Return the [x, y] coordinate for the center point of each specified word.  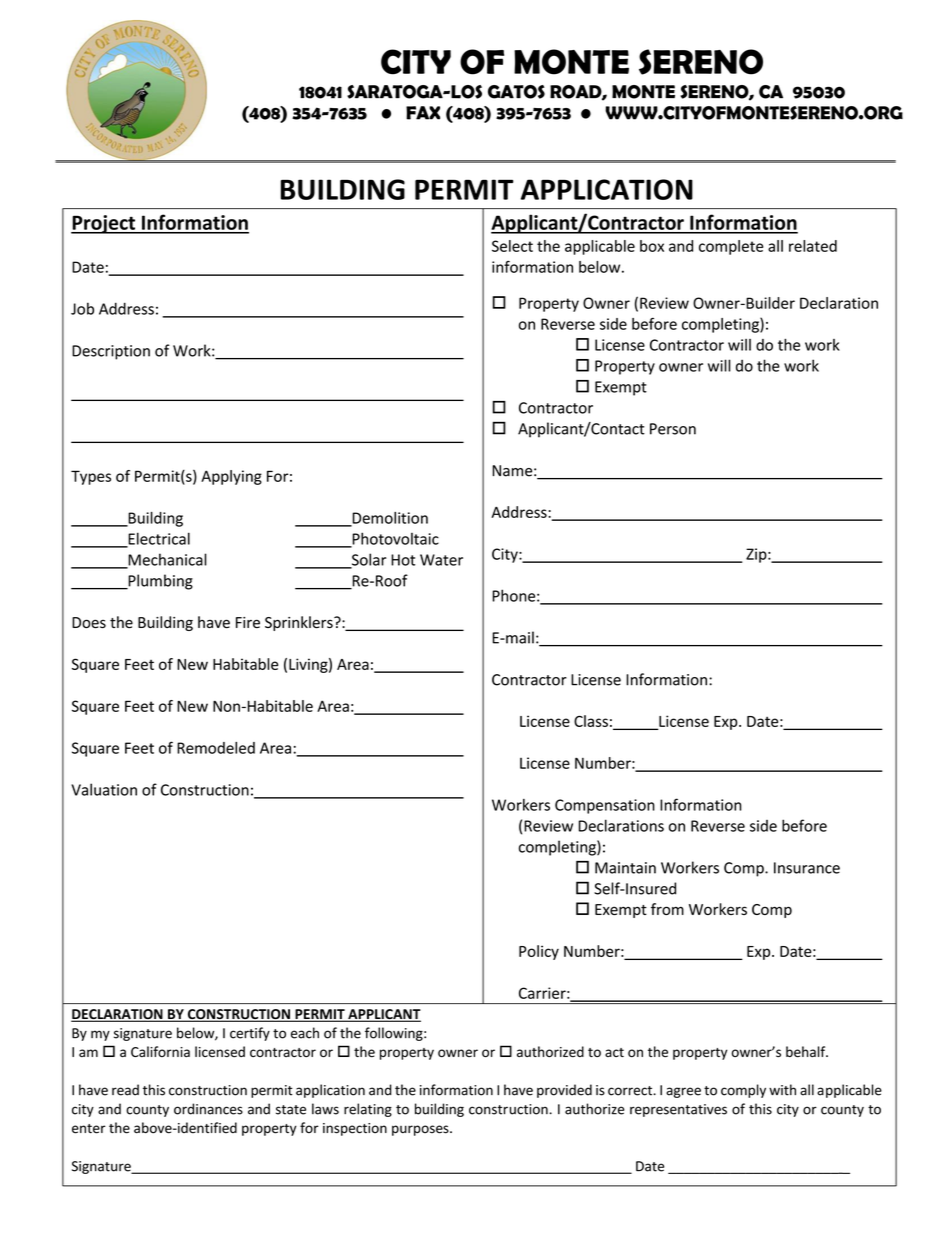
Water [441, 560]
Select [512, 246]
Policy [539, 952]
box [652, 246]
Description [111, 352]
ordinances [208, 1109]
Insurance [807, 868]
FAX [423, 113]
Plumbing [159, 582]
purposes [421, 1130]
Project [104, 224]
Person [673, 429]
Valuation [104, 789]
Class [591, 721]
